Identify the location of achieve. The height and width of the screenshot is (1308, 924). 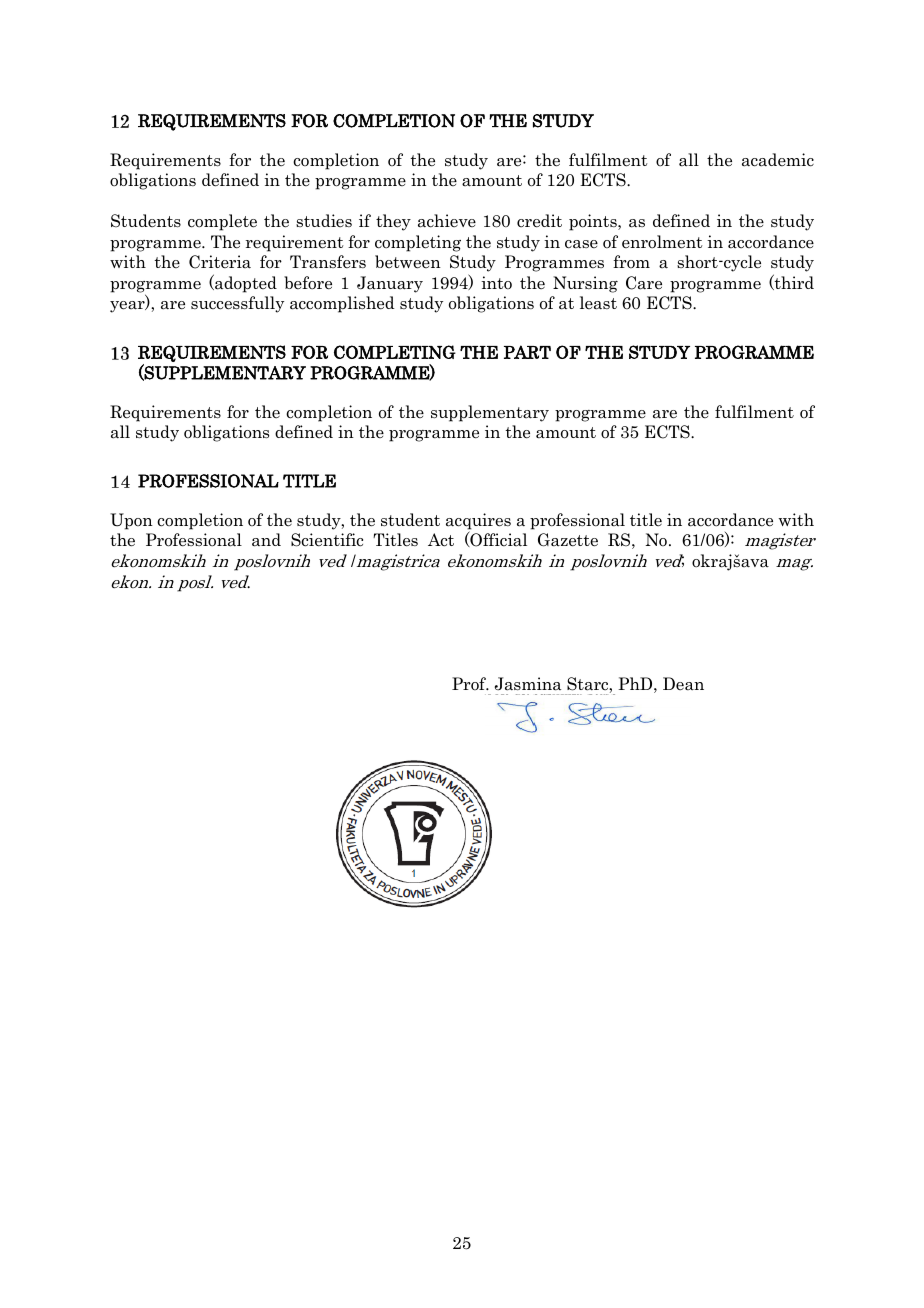
(447, 221).
